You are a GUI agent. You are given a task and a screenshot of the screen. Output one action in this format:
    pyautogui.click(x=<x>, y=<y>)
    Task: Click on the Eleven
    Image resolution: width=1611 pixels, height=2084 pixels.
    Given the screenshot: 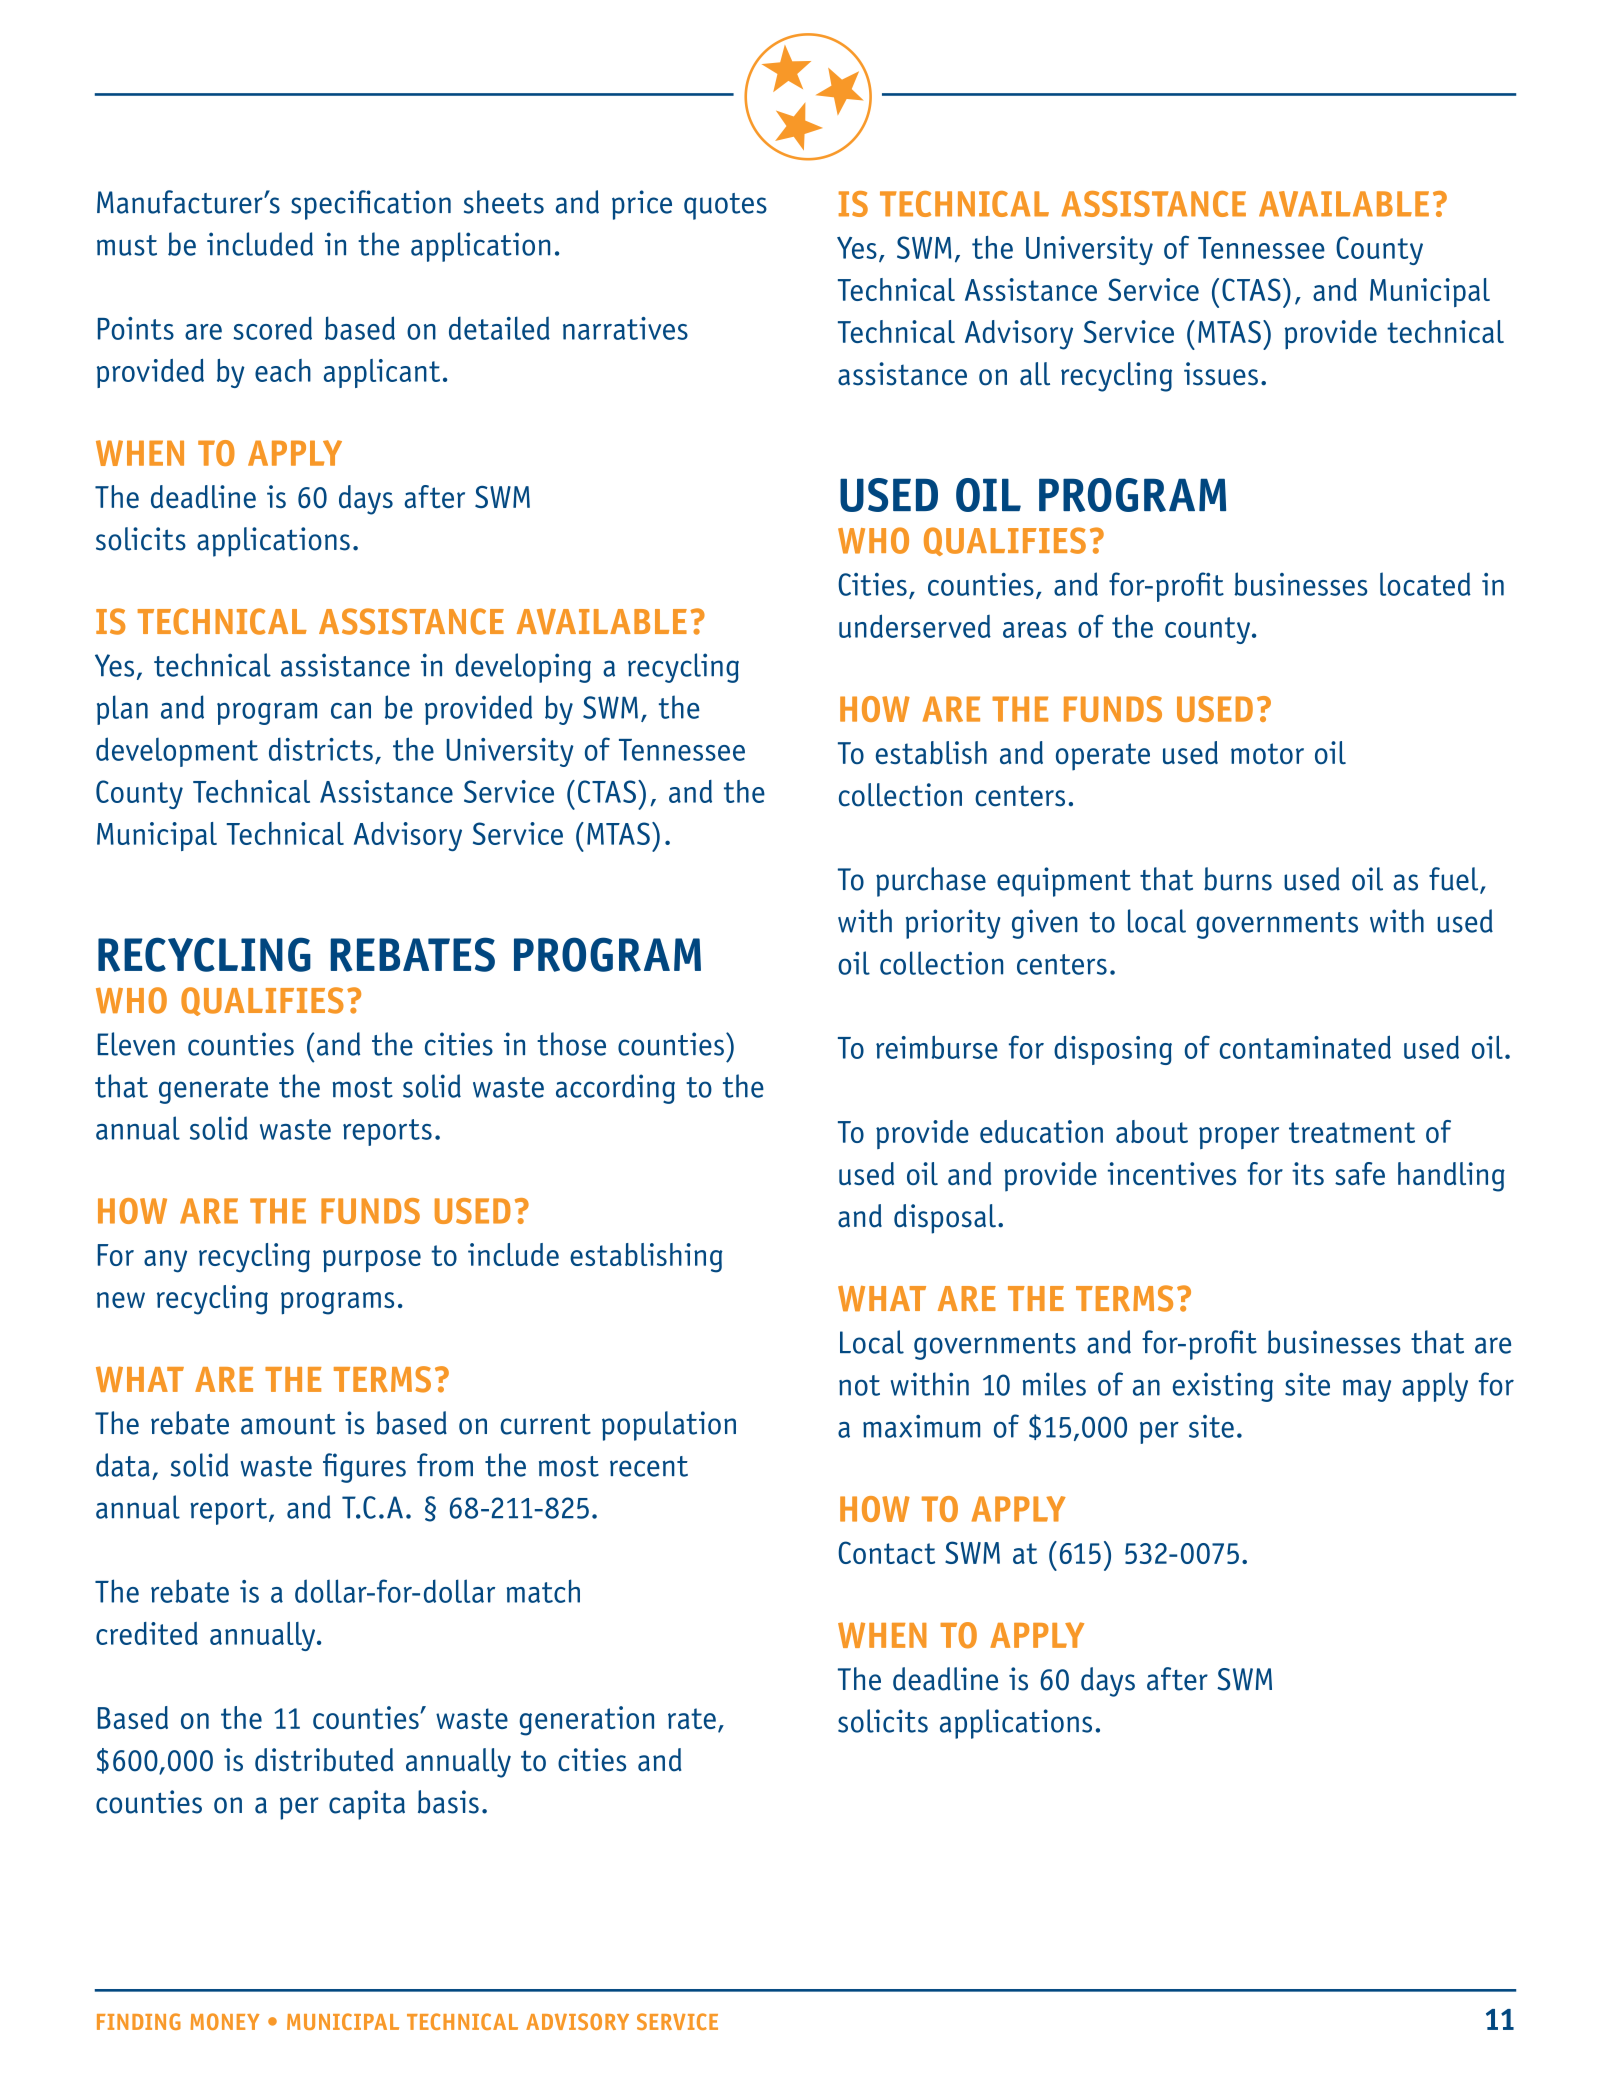 What is the action you would take?
    pyautogui.click(x=136, y=1044)
